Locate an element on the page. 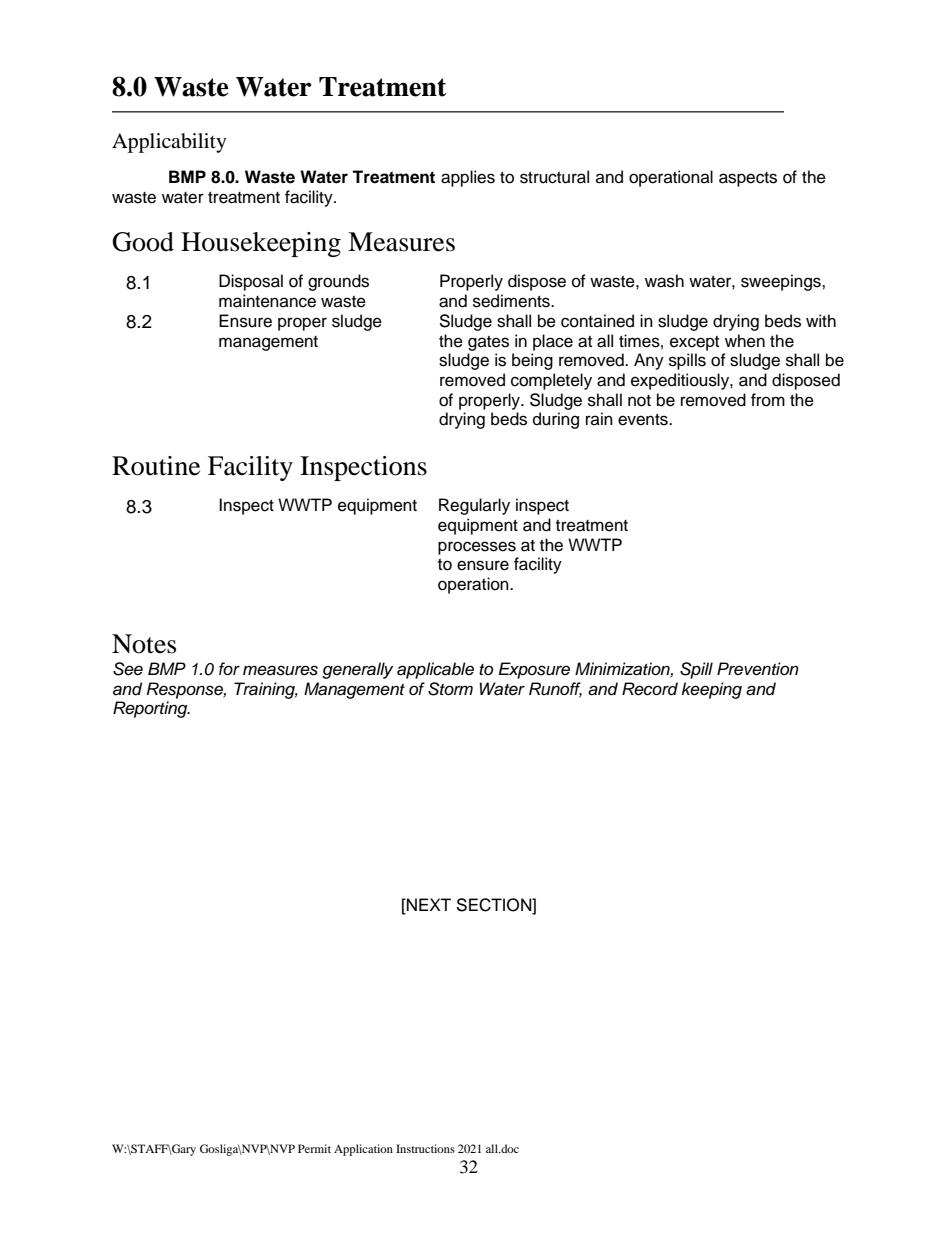  applies is located at coordinates (468, 178).
